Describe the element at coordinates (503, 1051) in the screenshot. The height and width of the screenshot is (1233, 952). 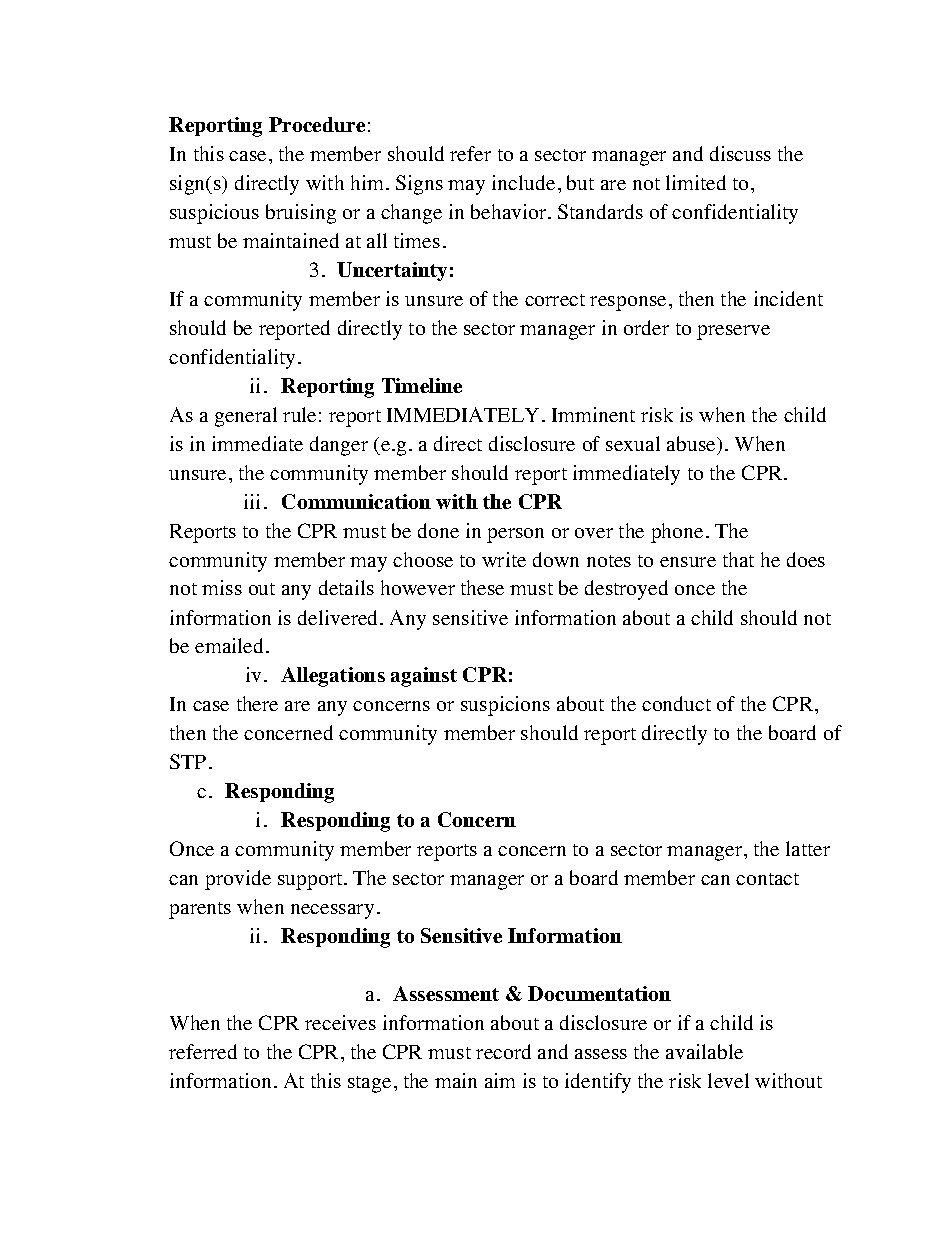
I see `record` at that location.
